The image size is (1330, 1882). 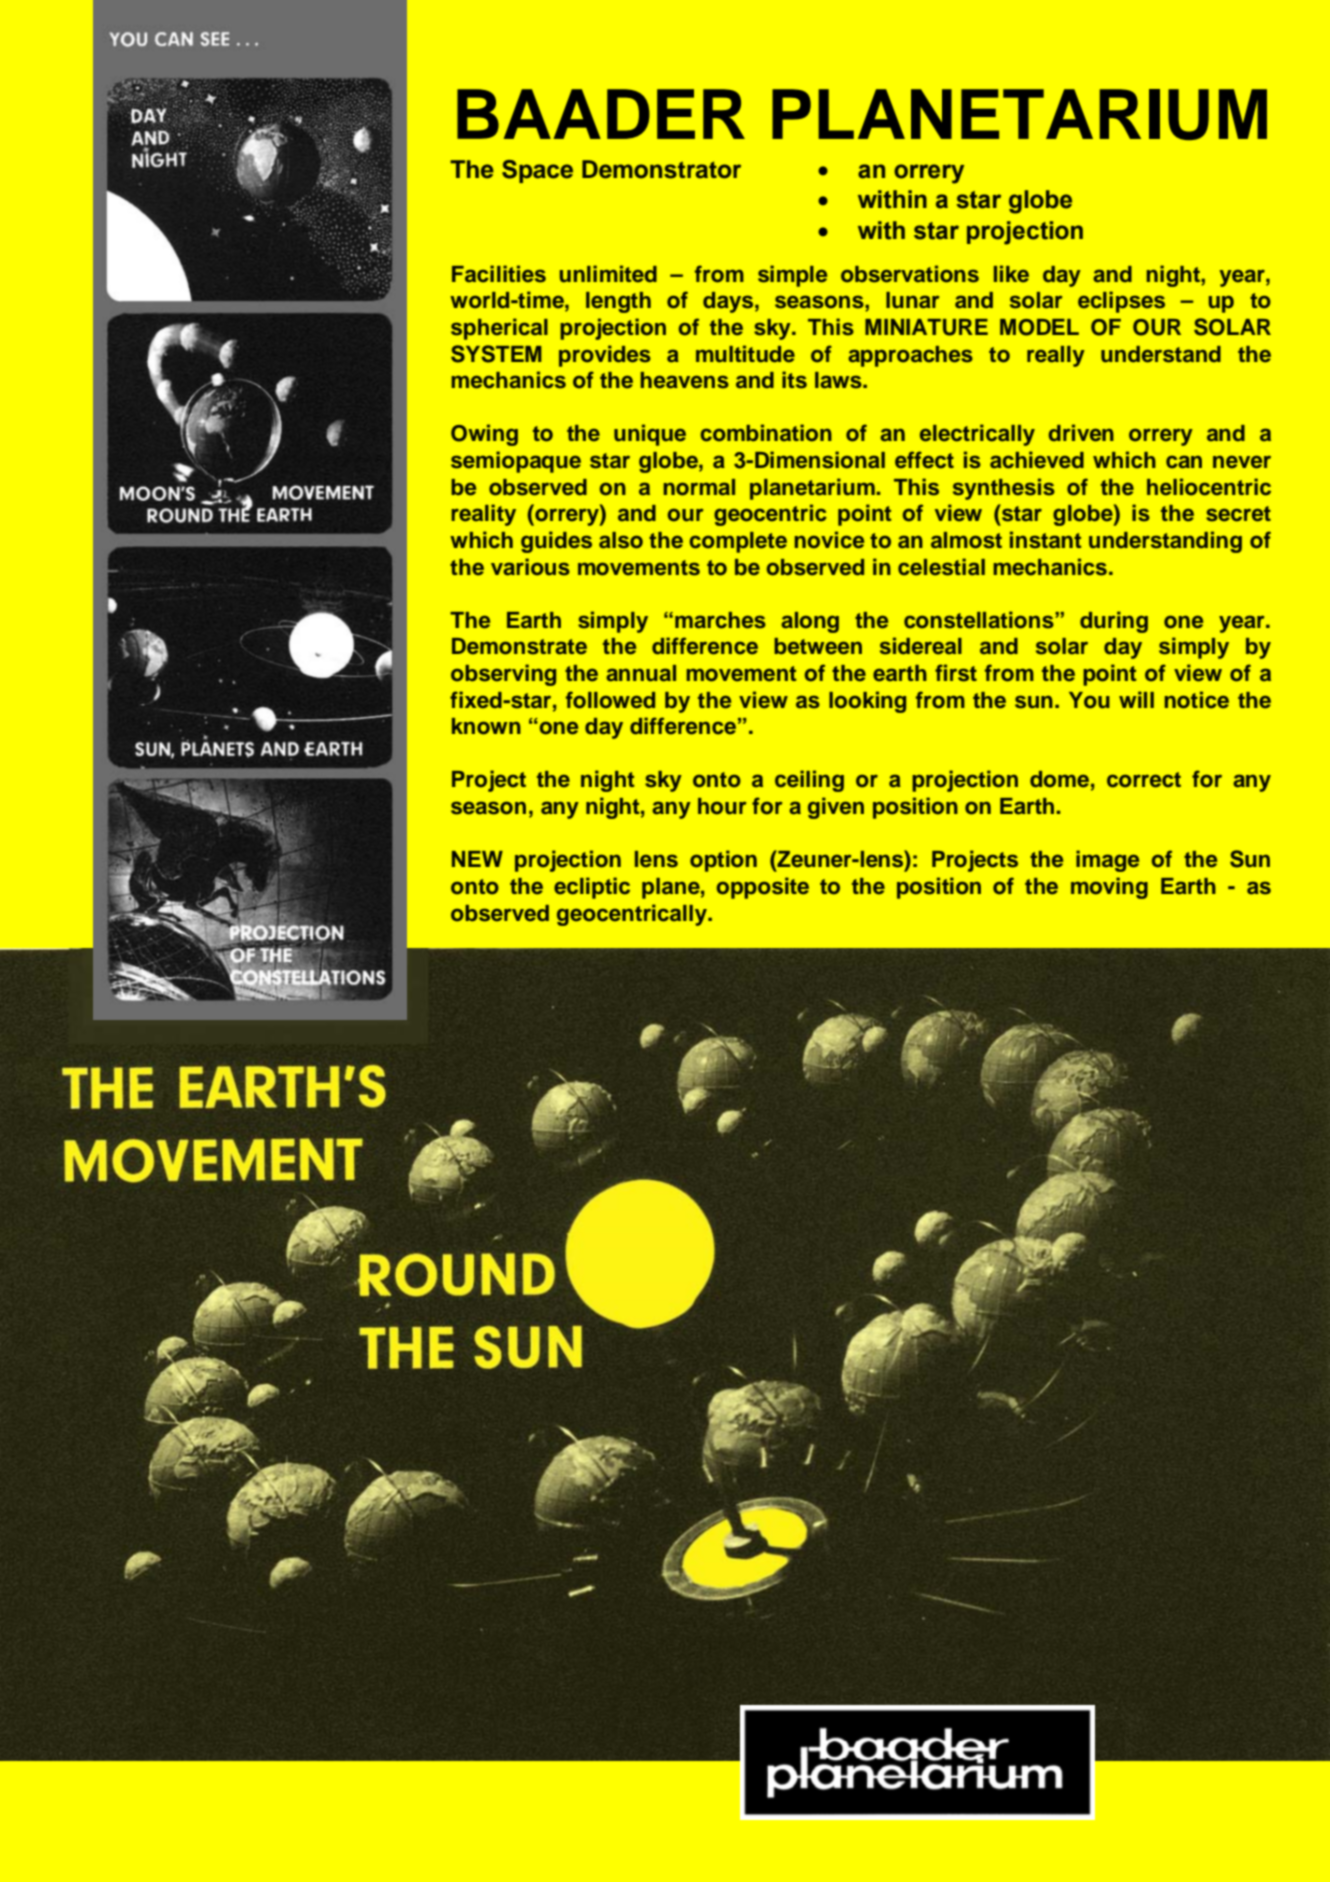 What do you see at coordinates (762, 888) in the image?
I see `opposite` at bounding box center [762, 888].
